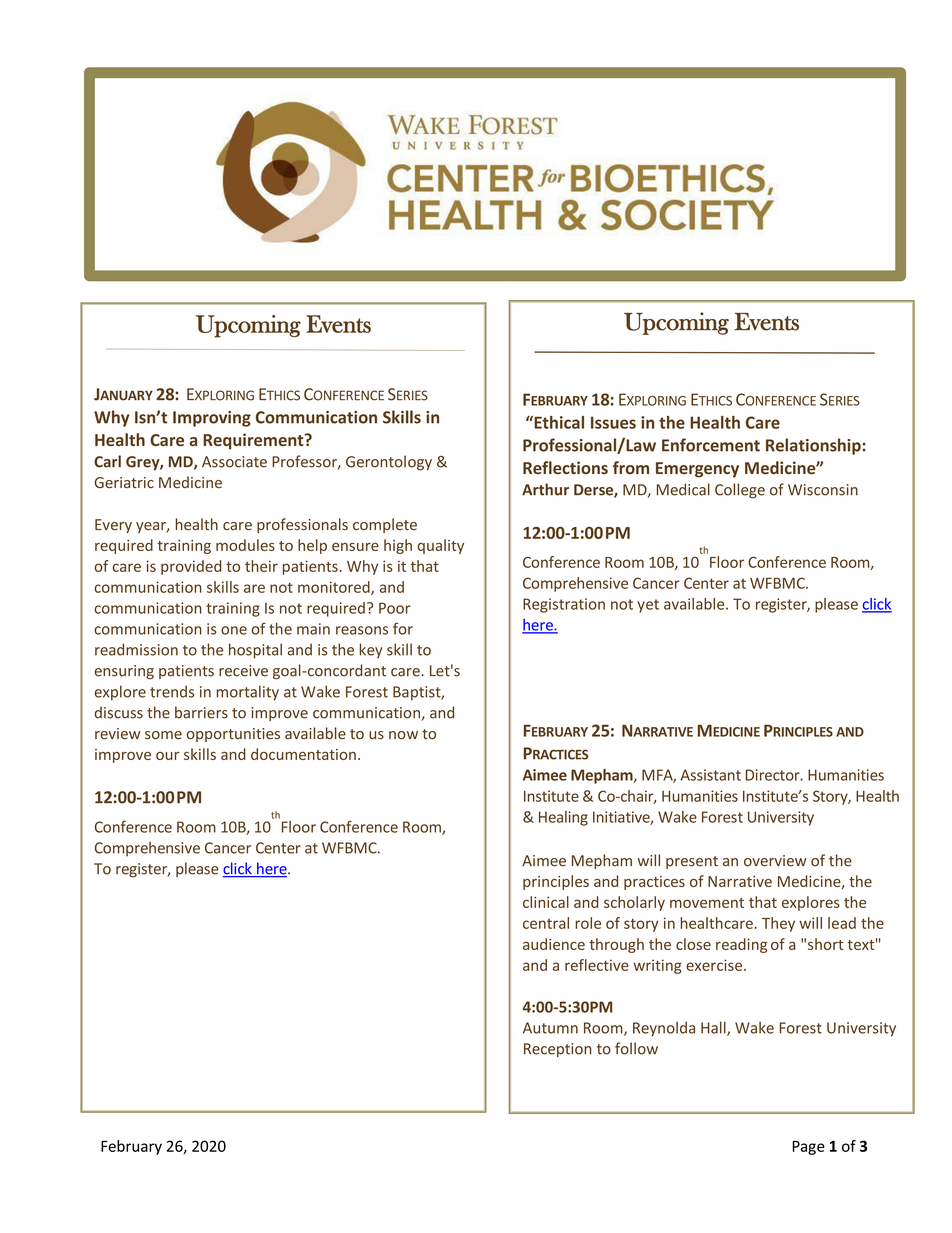 The image size is (952, 1233). Describe the element at coordinates (243, 671) in the screenshot. I see `receive` at that location.
